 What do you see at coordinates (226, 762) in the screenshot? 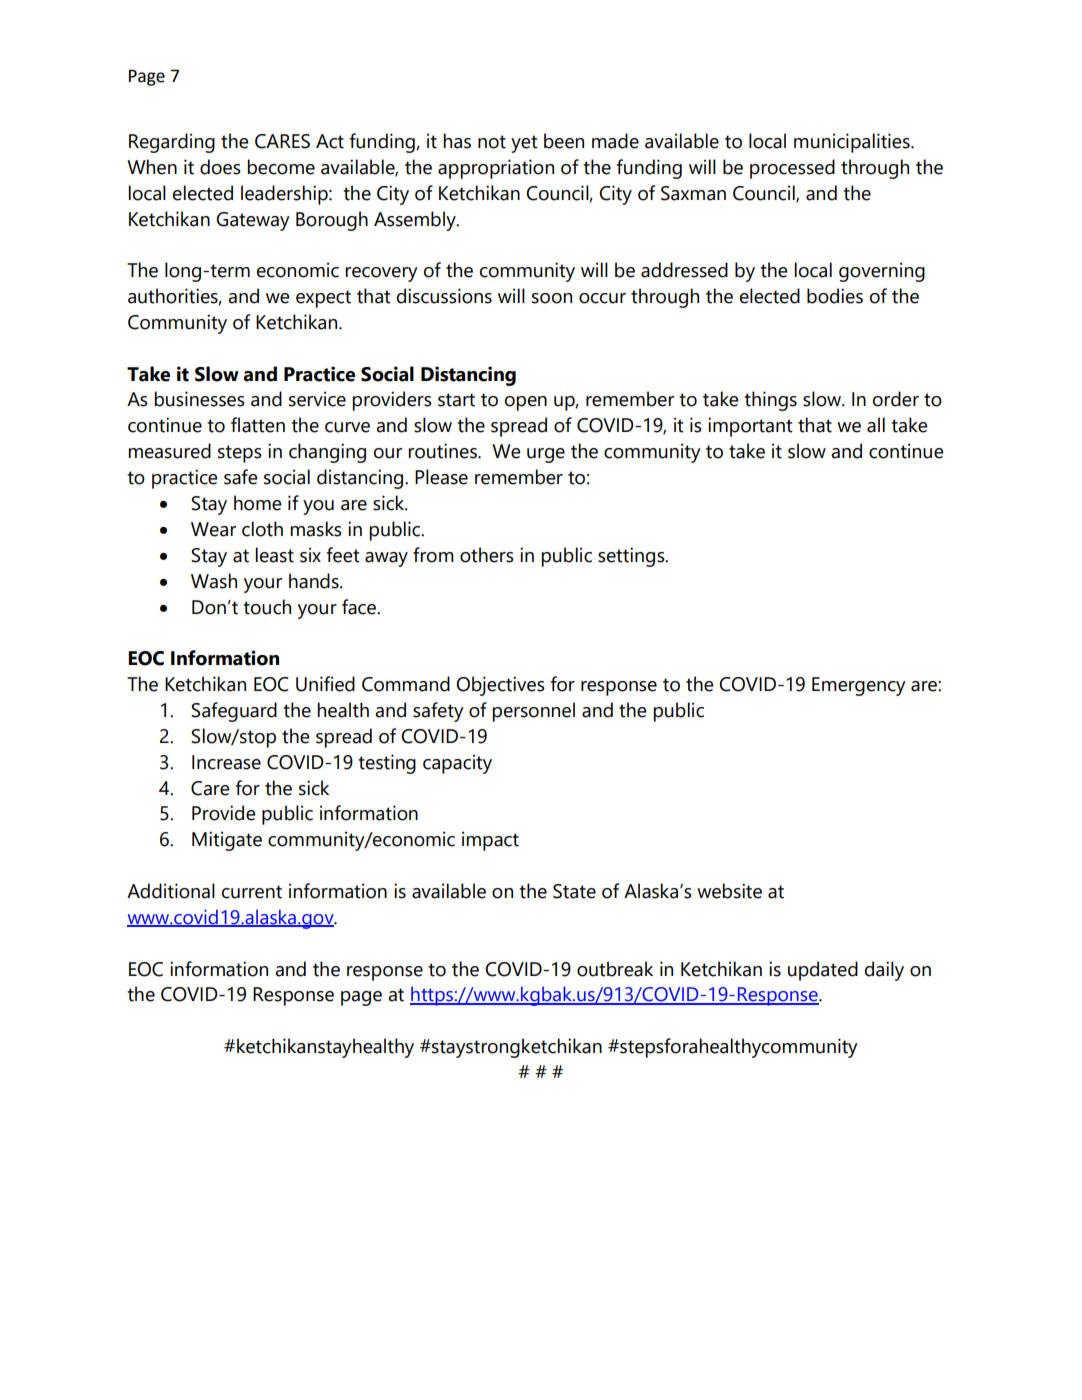
I see `Increase` at bounding box center [226, 762].
